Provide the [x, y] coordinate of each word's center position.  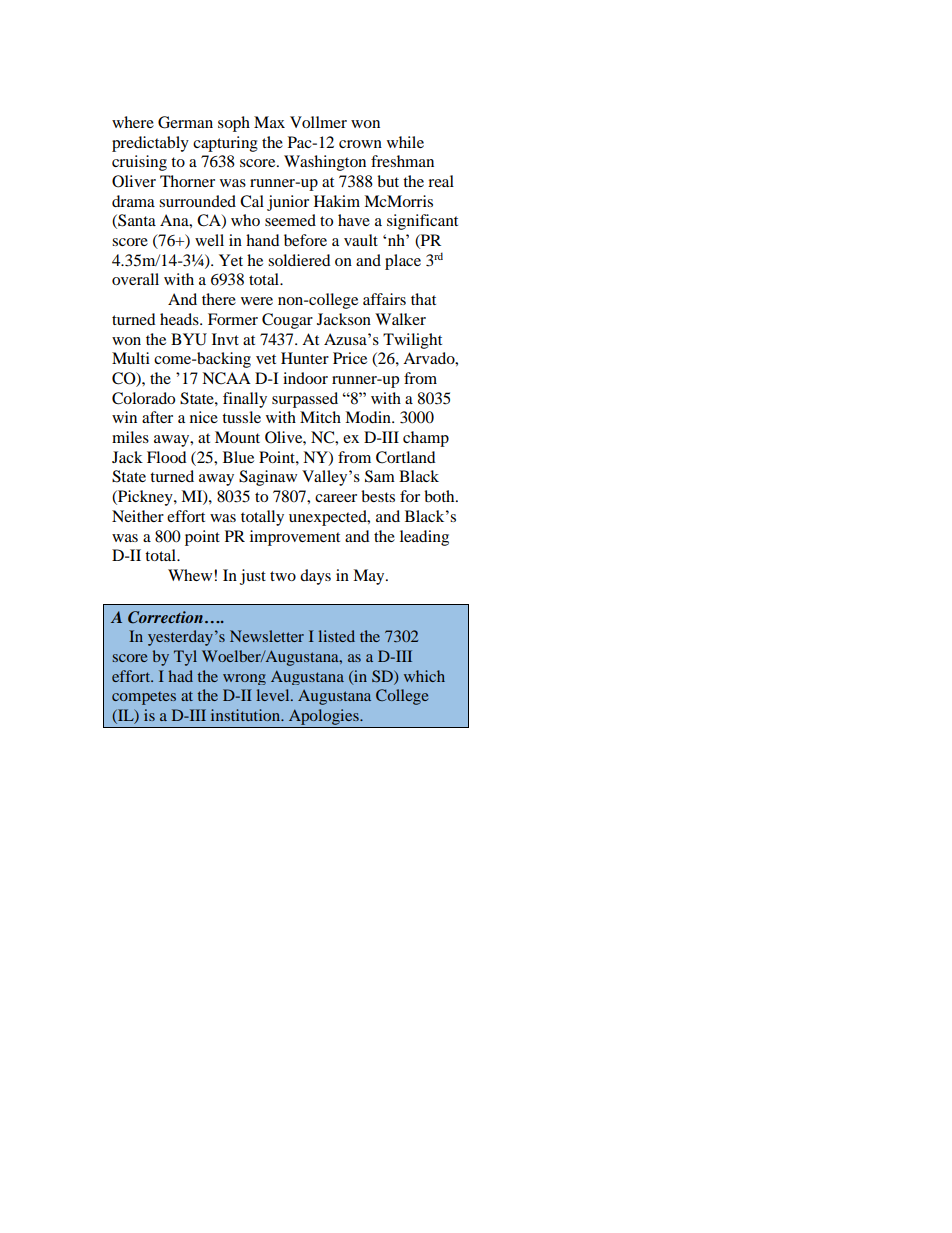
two [283, 576]
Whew [191, 575]
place [403, 262]
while [405, 142]
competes [144, 698]
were [257, 301]
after [157, 417]
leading [424, 538]
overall [135, 279]
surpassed [305, 400]
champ [426, 439]
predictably [150, 144]
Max [269, 122]
